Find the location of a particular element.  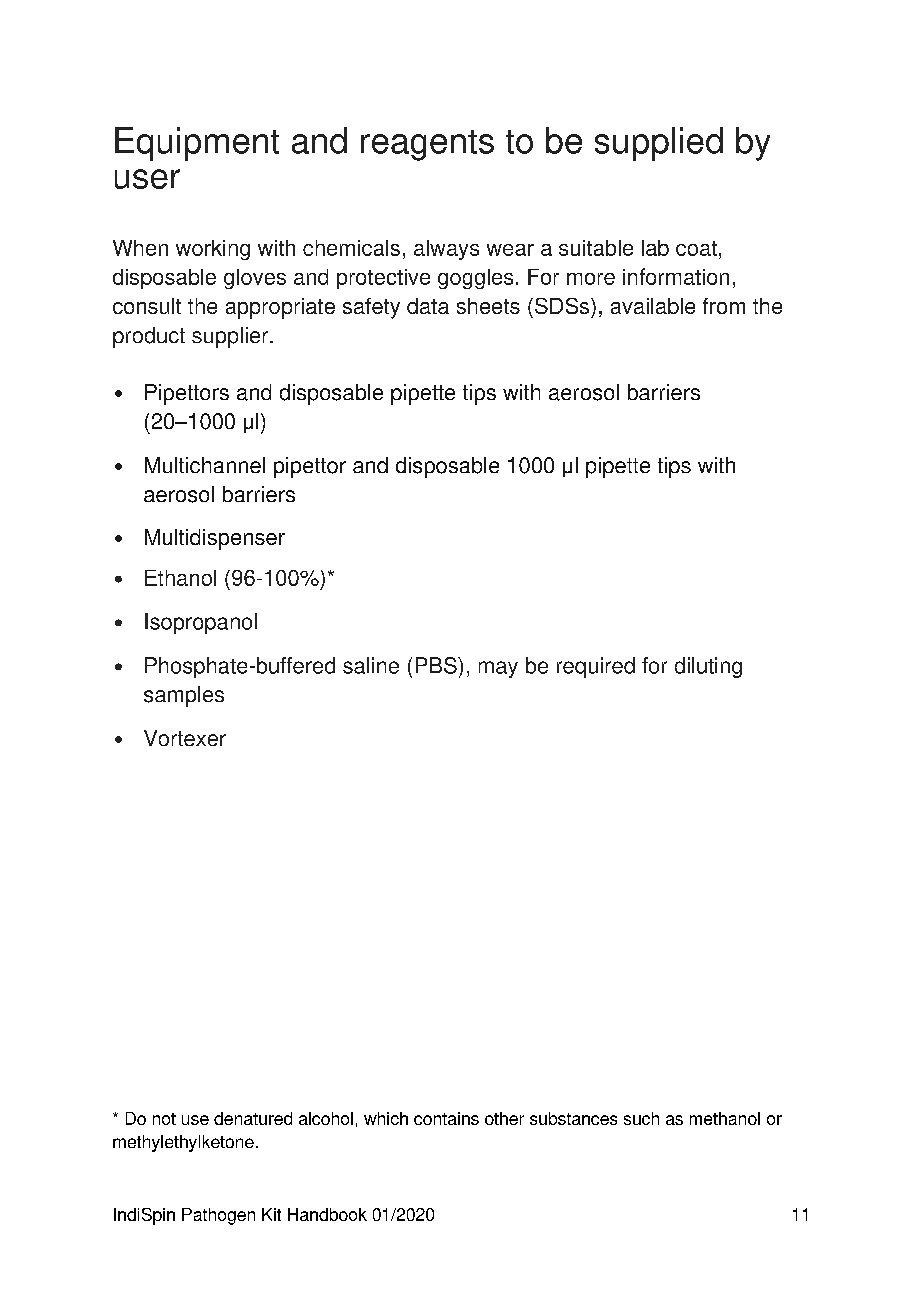

such is located at coordinates (641, 1118).
